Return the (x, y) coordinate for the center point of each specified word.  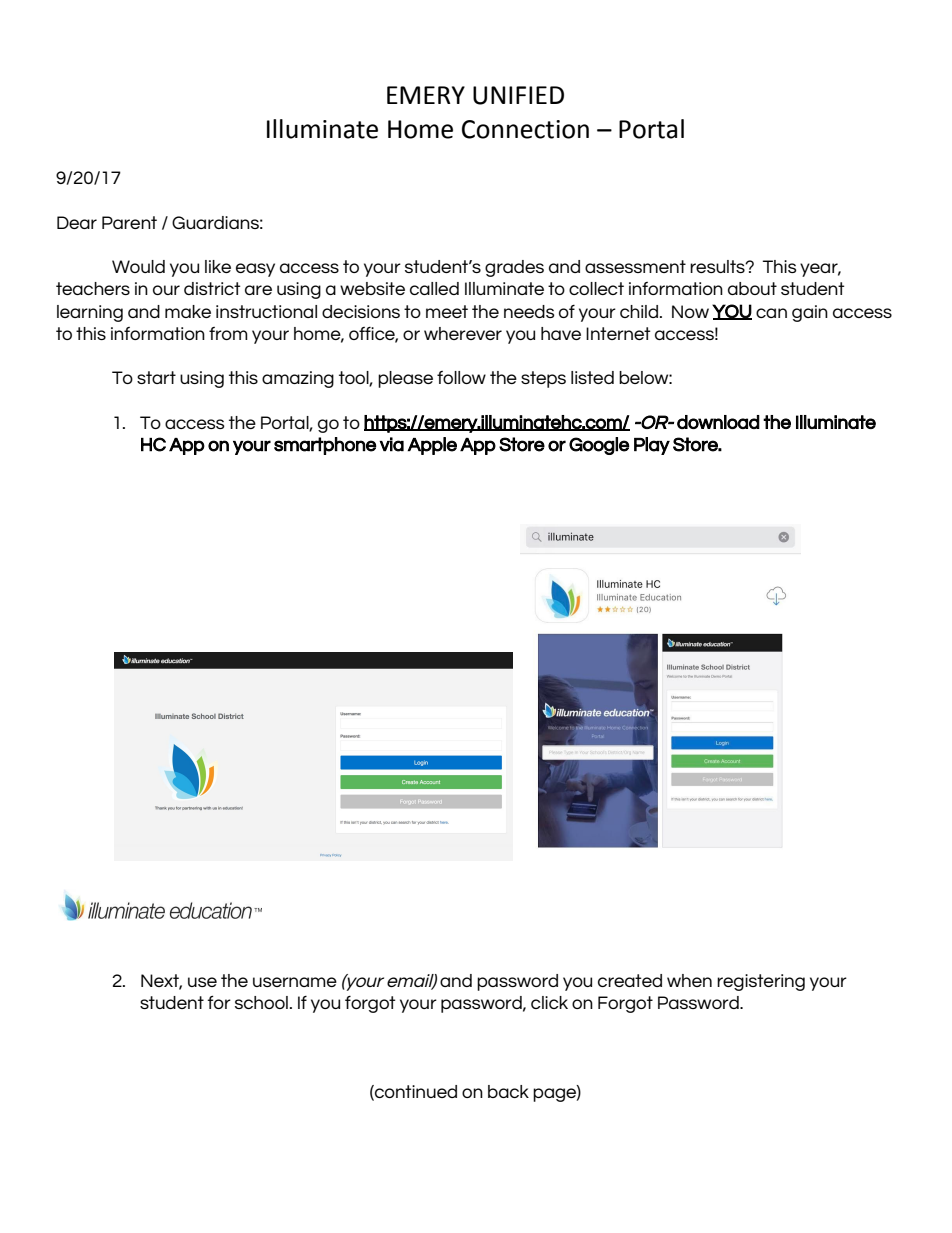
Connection (525, 129)
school (261, 1002)
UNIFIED (518, 95)
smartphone (325, 446)
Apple (432, 446)
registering (761, 982)
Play (652, 446)
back (508, 1091)
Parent (129, 222)
